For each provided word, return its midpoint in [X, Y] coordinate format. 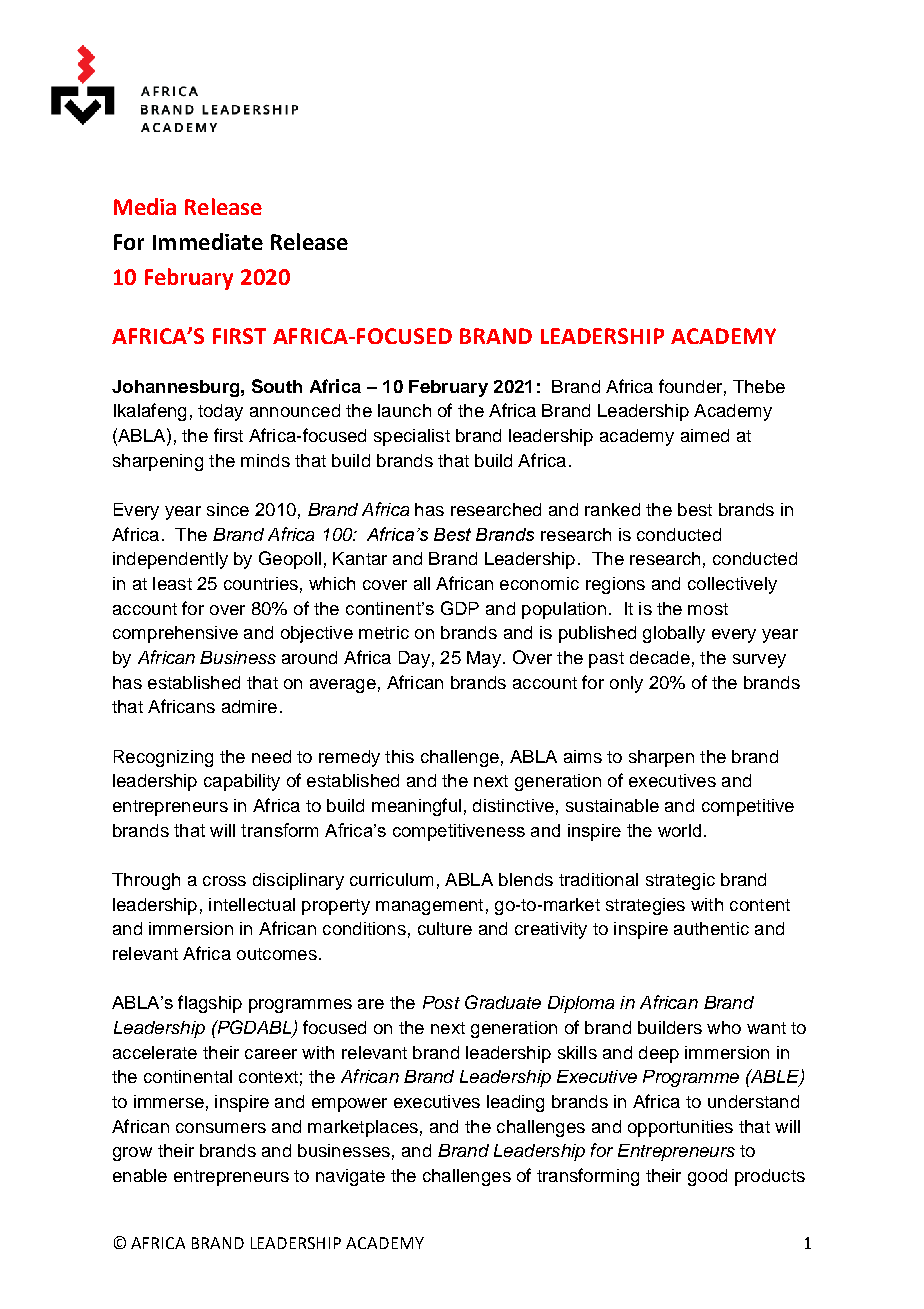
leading [515, 1103]
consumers [221, 1128]
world [679, 830]
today [220, 412]
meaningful [416, 807]
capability [242, 782]
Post [441, 1002]
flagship [210, 1004]
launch [404, 410]
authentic [711, 928]
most [708, 609]
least [172, 583]
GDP [460, 608]
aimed [705, 435]
